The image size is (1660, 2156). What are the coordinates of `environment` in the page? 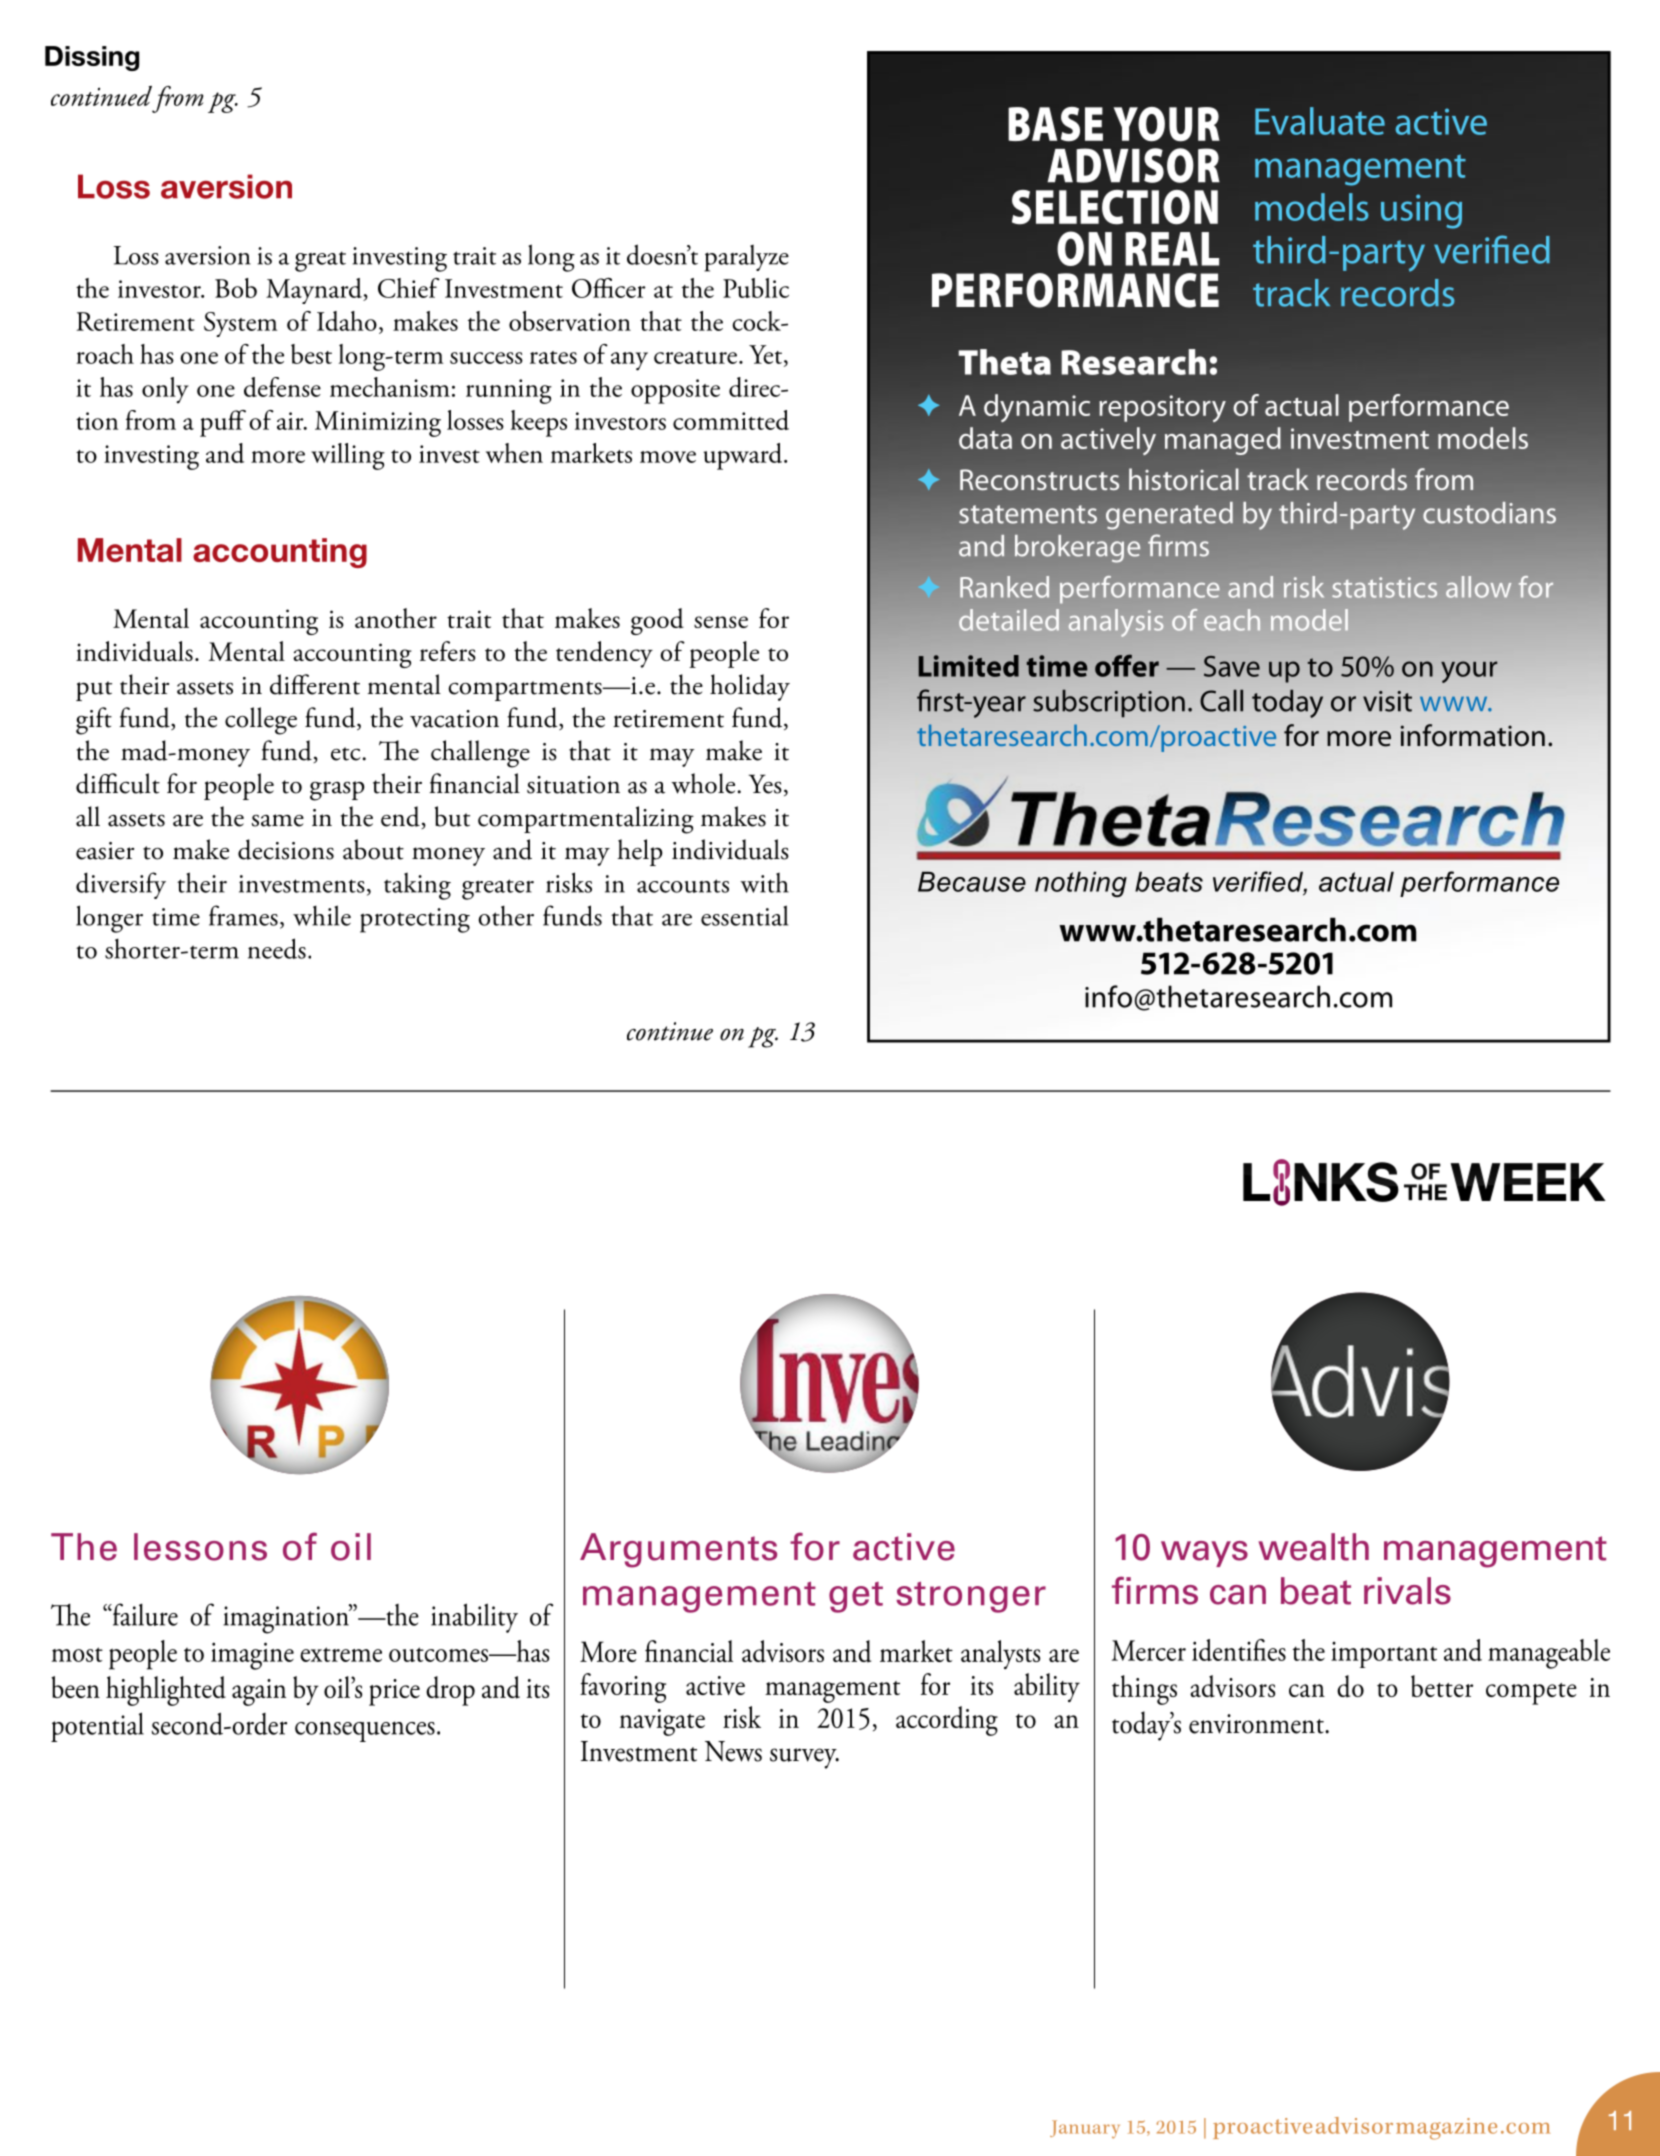 It's located at (1257, 1724).
